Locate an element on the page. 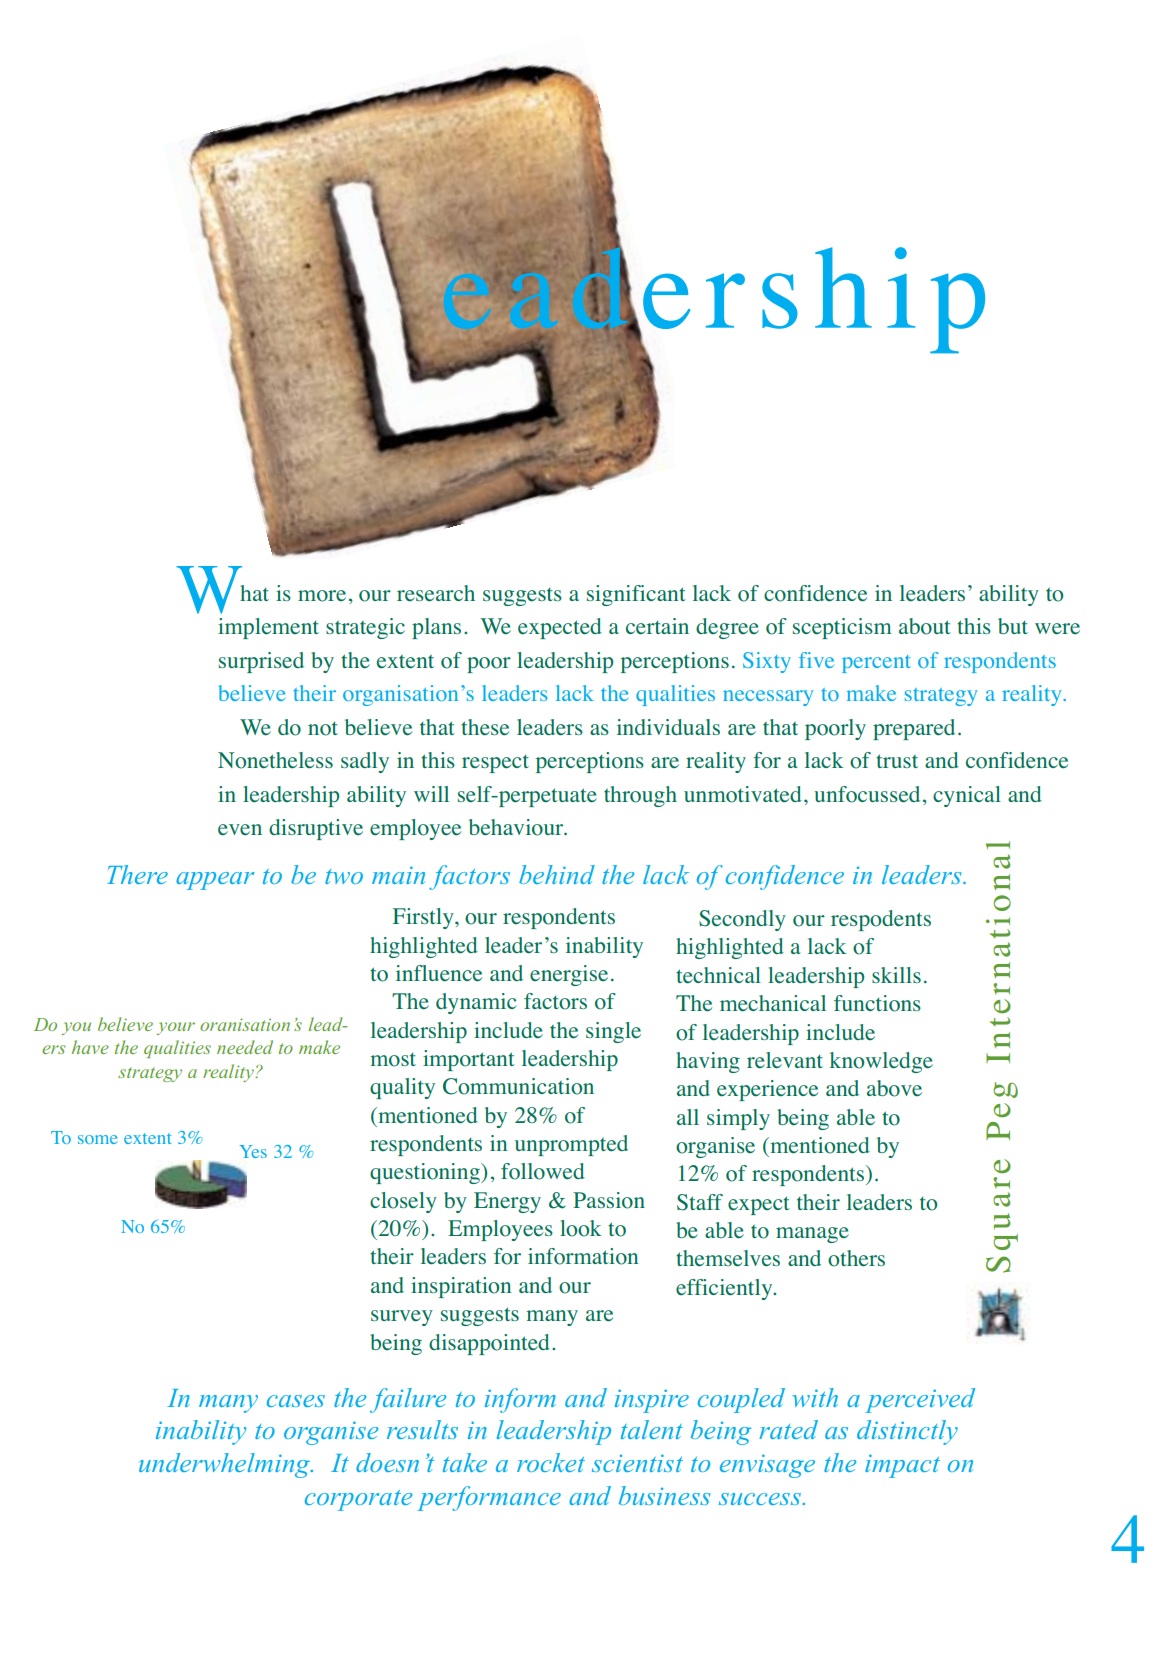  knowledge is located at coordinates (881, 1062).
